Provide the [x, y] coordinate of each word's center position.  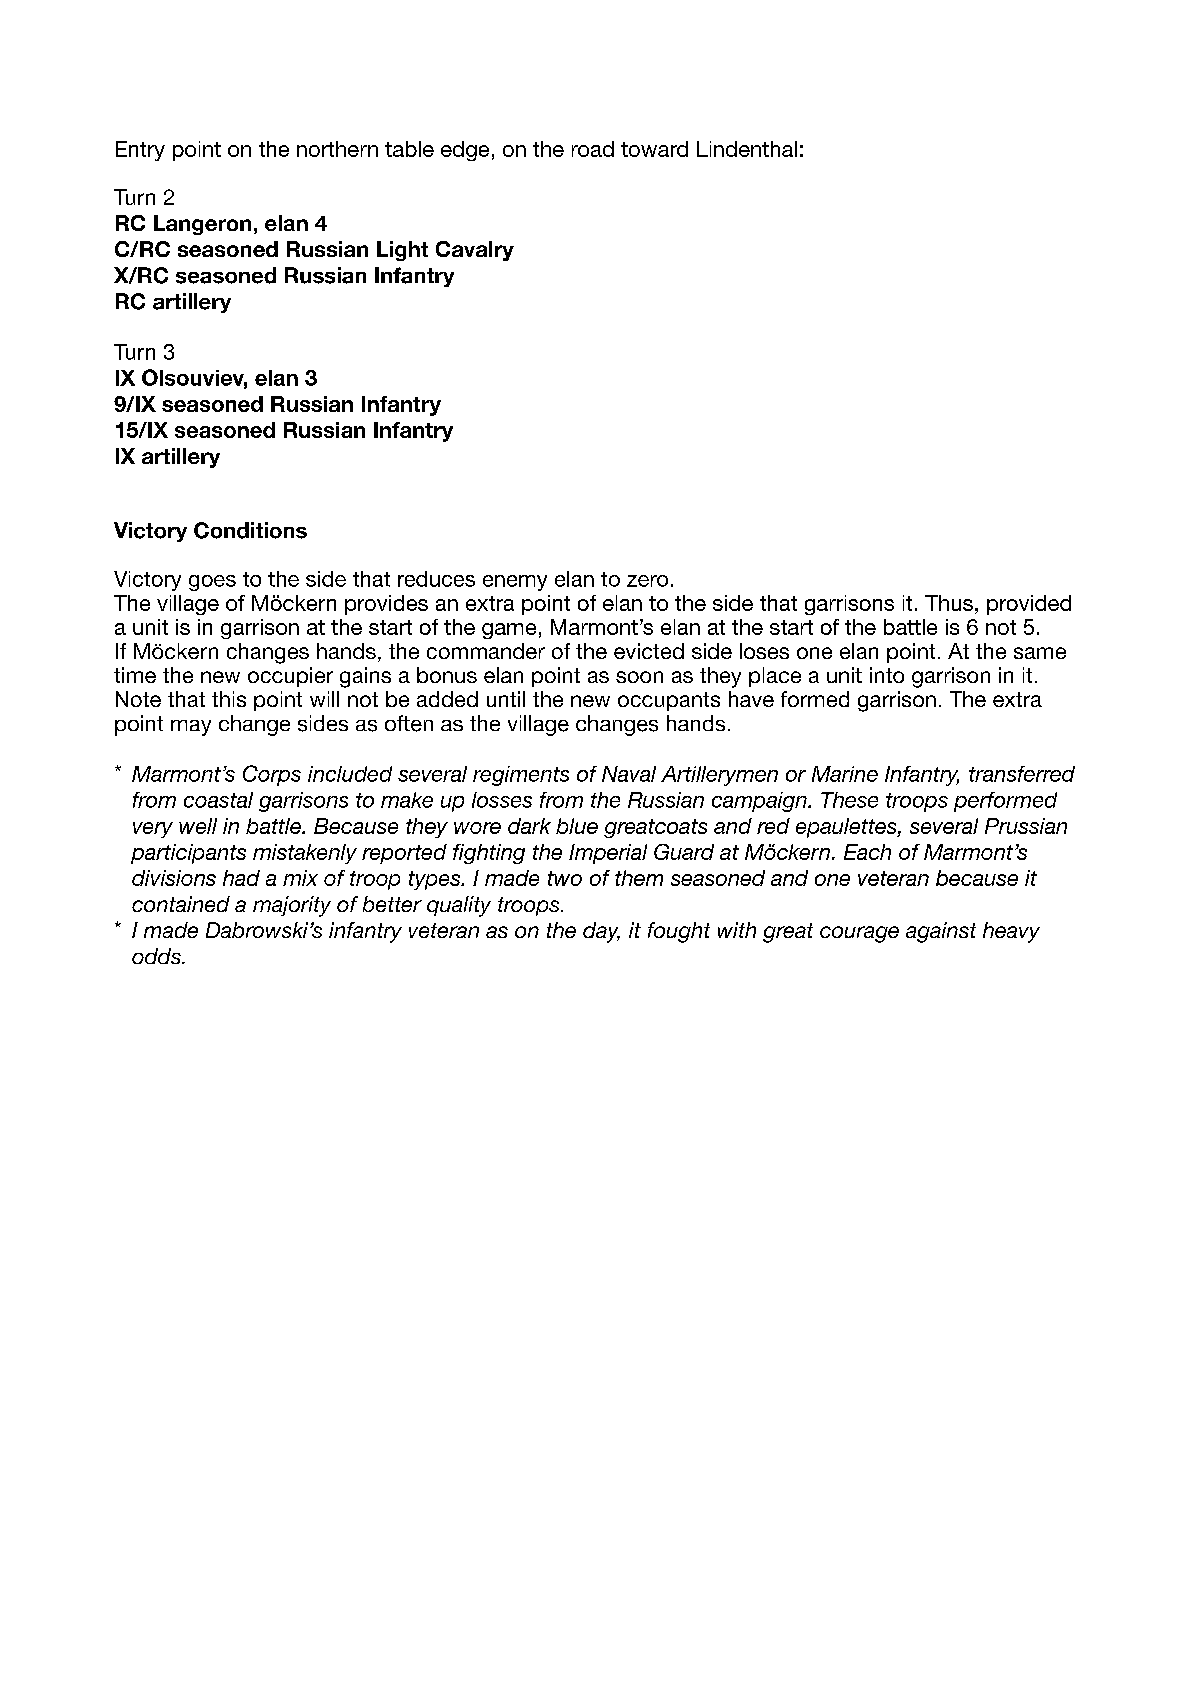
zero [647, 581]
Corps [272, 775]
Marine [845, 774]
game [509, 631]
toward [654, 149]
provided [1029, 605]
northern [337, 149]
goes [212, 583]
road [593, 149]
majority [292, 906]
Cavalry [475, 251]
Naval [629, 774]
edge [465, 151]
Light [402, 251]
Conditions [250, 530]
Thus [949, 603]
